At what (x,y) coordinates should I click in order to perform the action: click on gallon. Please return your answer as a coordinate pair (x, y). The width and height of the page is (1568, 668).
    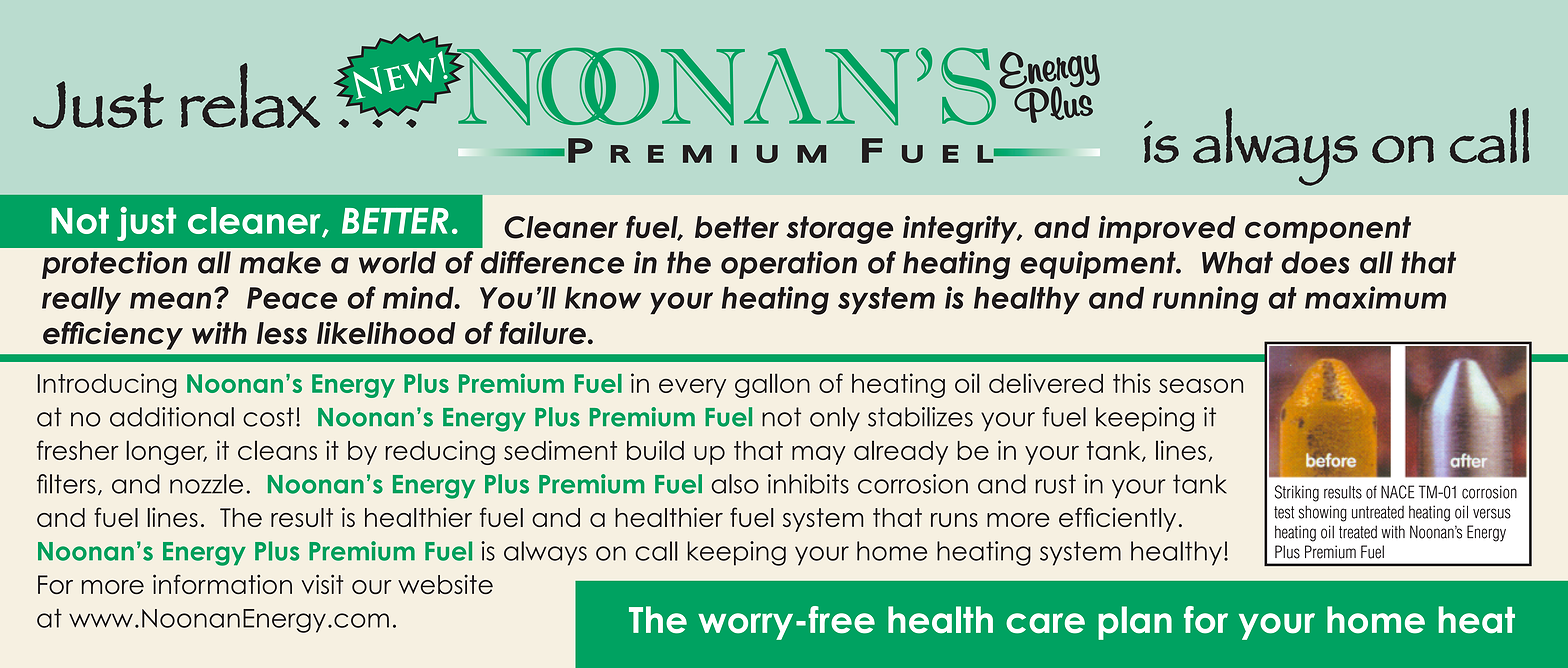
    Looking at the image, I should click on (772, 385).
